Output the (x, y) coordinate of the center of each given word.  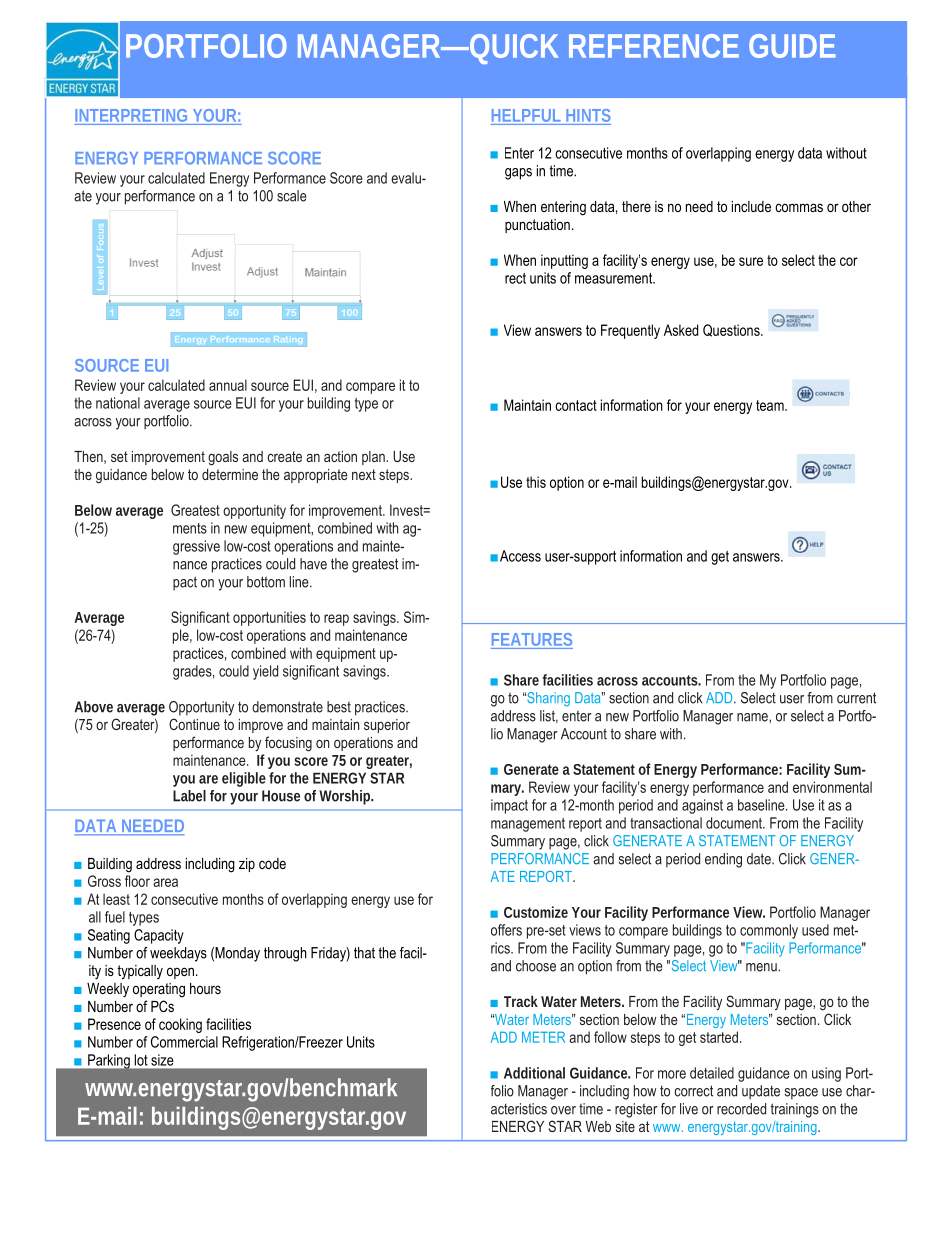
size (162, 1060)
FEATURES (532, 639)
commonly (769, 931)
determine (230, 474)
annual (228, 385)
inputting (564, 261)
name (753, 717)
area (165, 882)
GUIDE (792, 46)
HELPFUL (526, 115)
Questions (732, 330)
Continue (194, 724)
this (536, 482)
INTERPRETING (131, 115)
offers (506, 930)
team (771, 405)
